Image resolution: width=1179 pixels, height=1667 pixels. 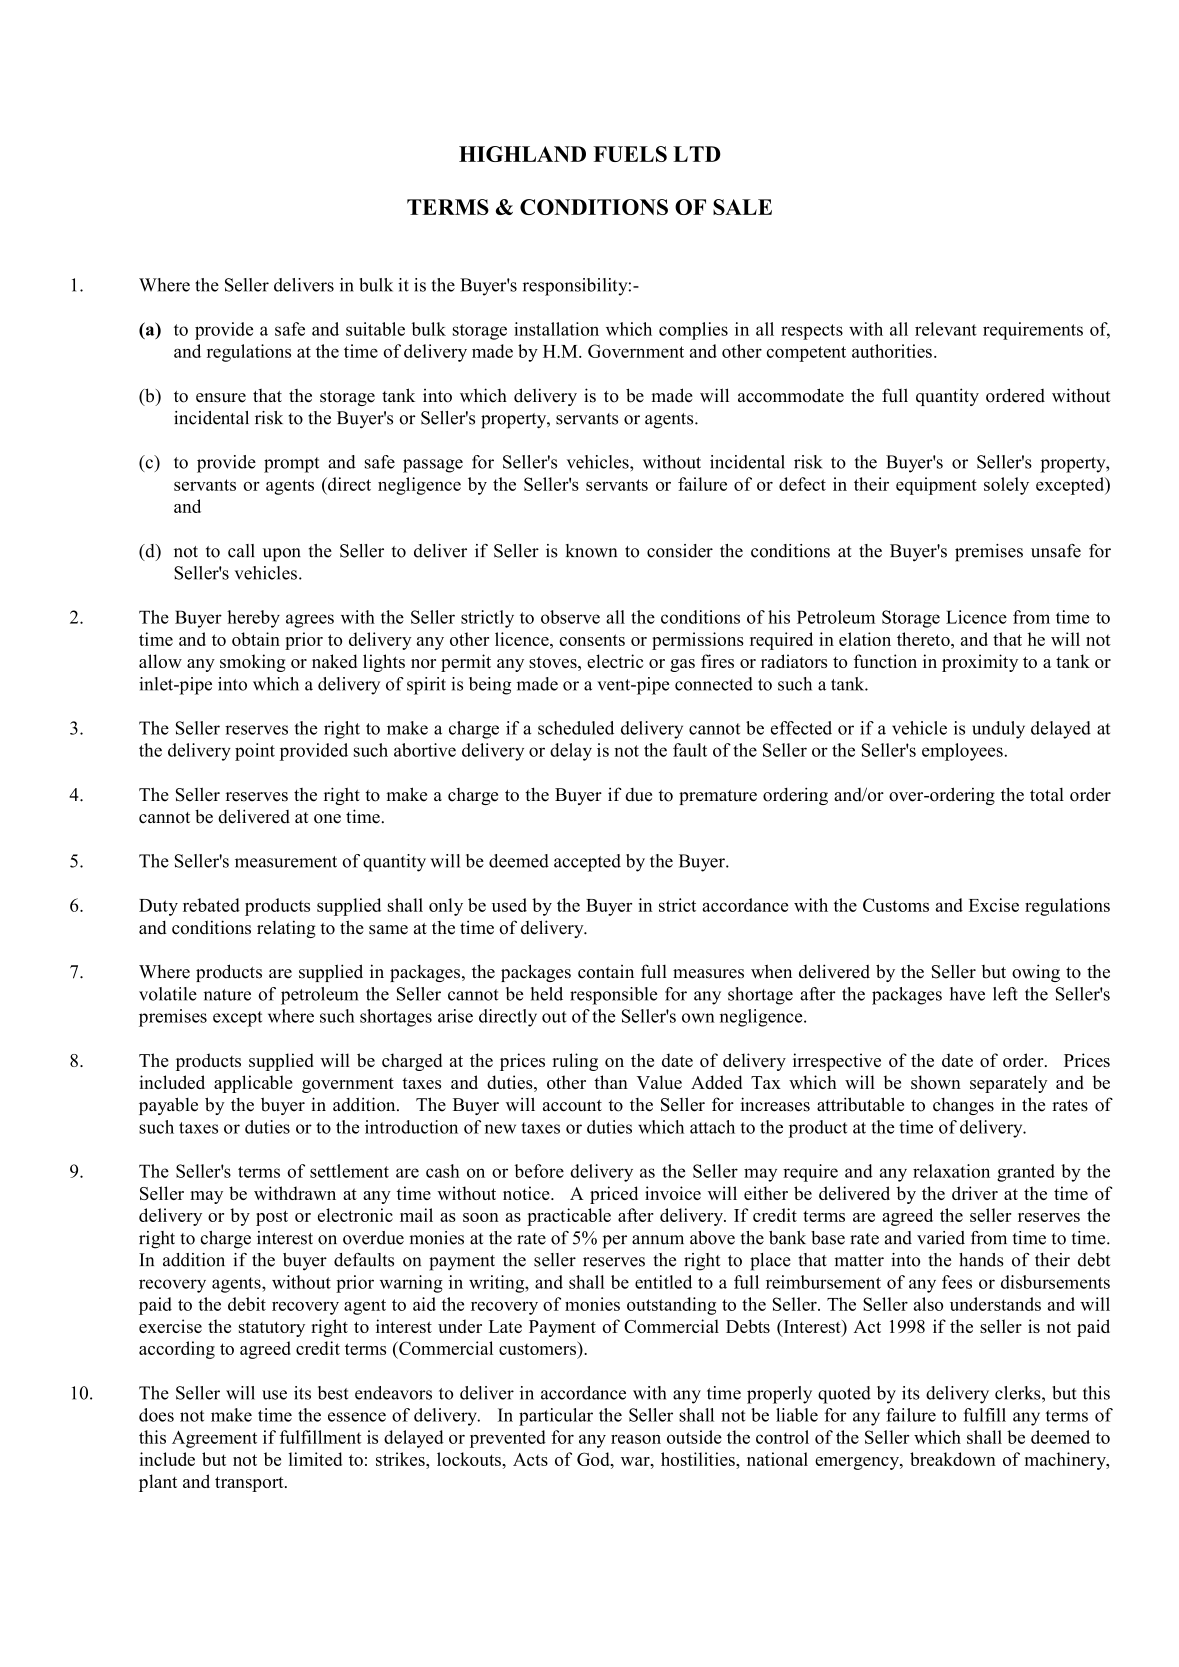 What do you see at coordinates (946, 329) in the screenshot?
I see `relevant` at bounding box center [946, 329].
